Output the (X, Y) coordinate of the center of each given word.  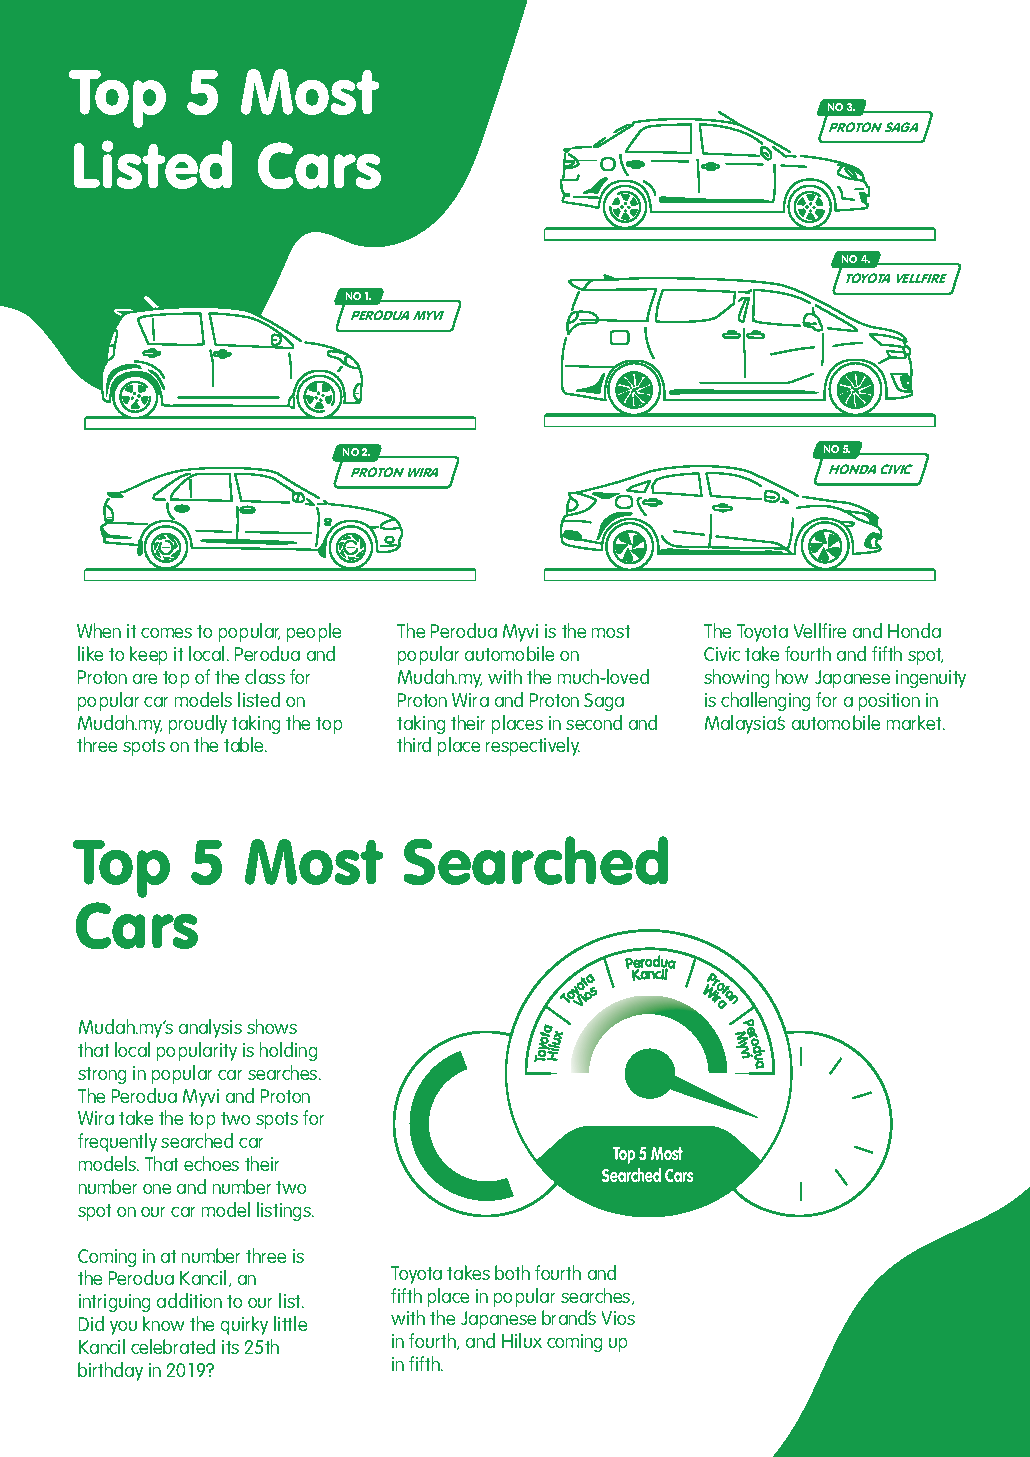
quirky (244, 1325)
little (290, 1323)
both (512, 1272)
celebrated (173, 1346)
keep (148, 655)
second (594, 722)
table (245, 744)
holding (288, 1051)
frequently (117, 1142)
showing (736, 678)
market (915, 722)
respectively (533, 746)
